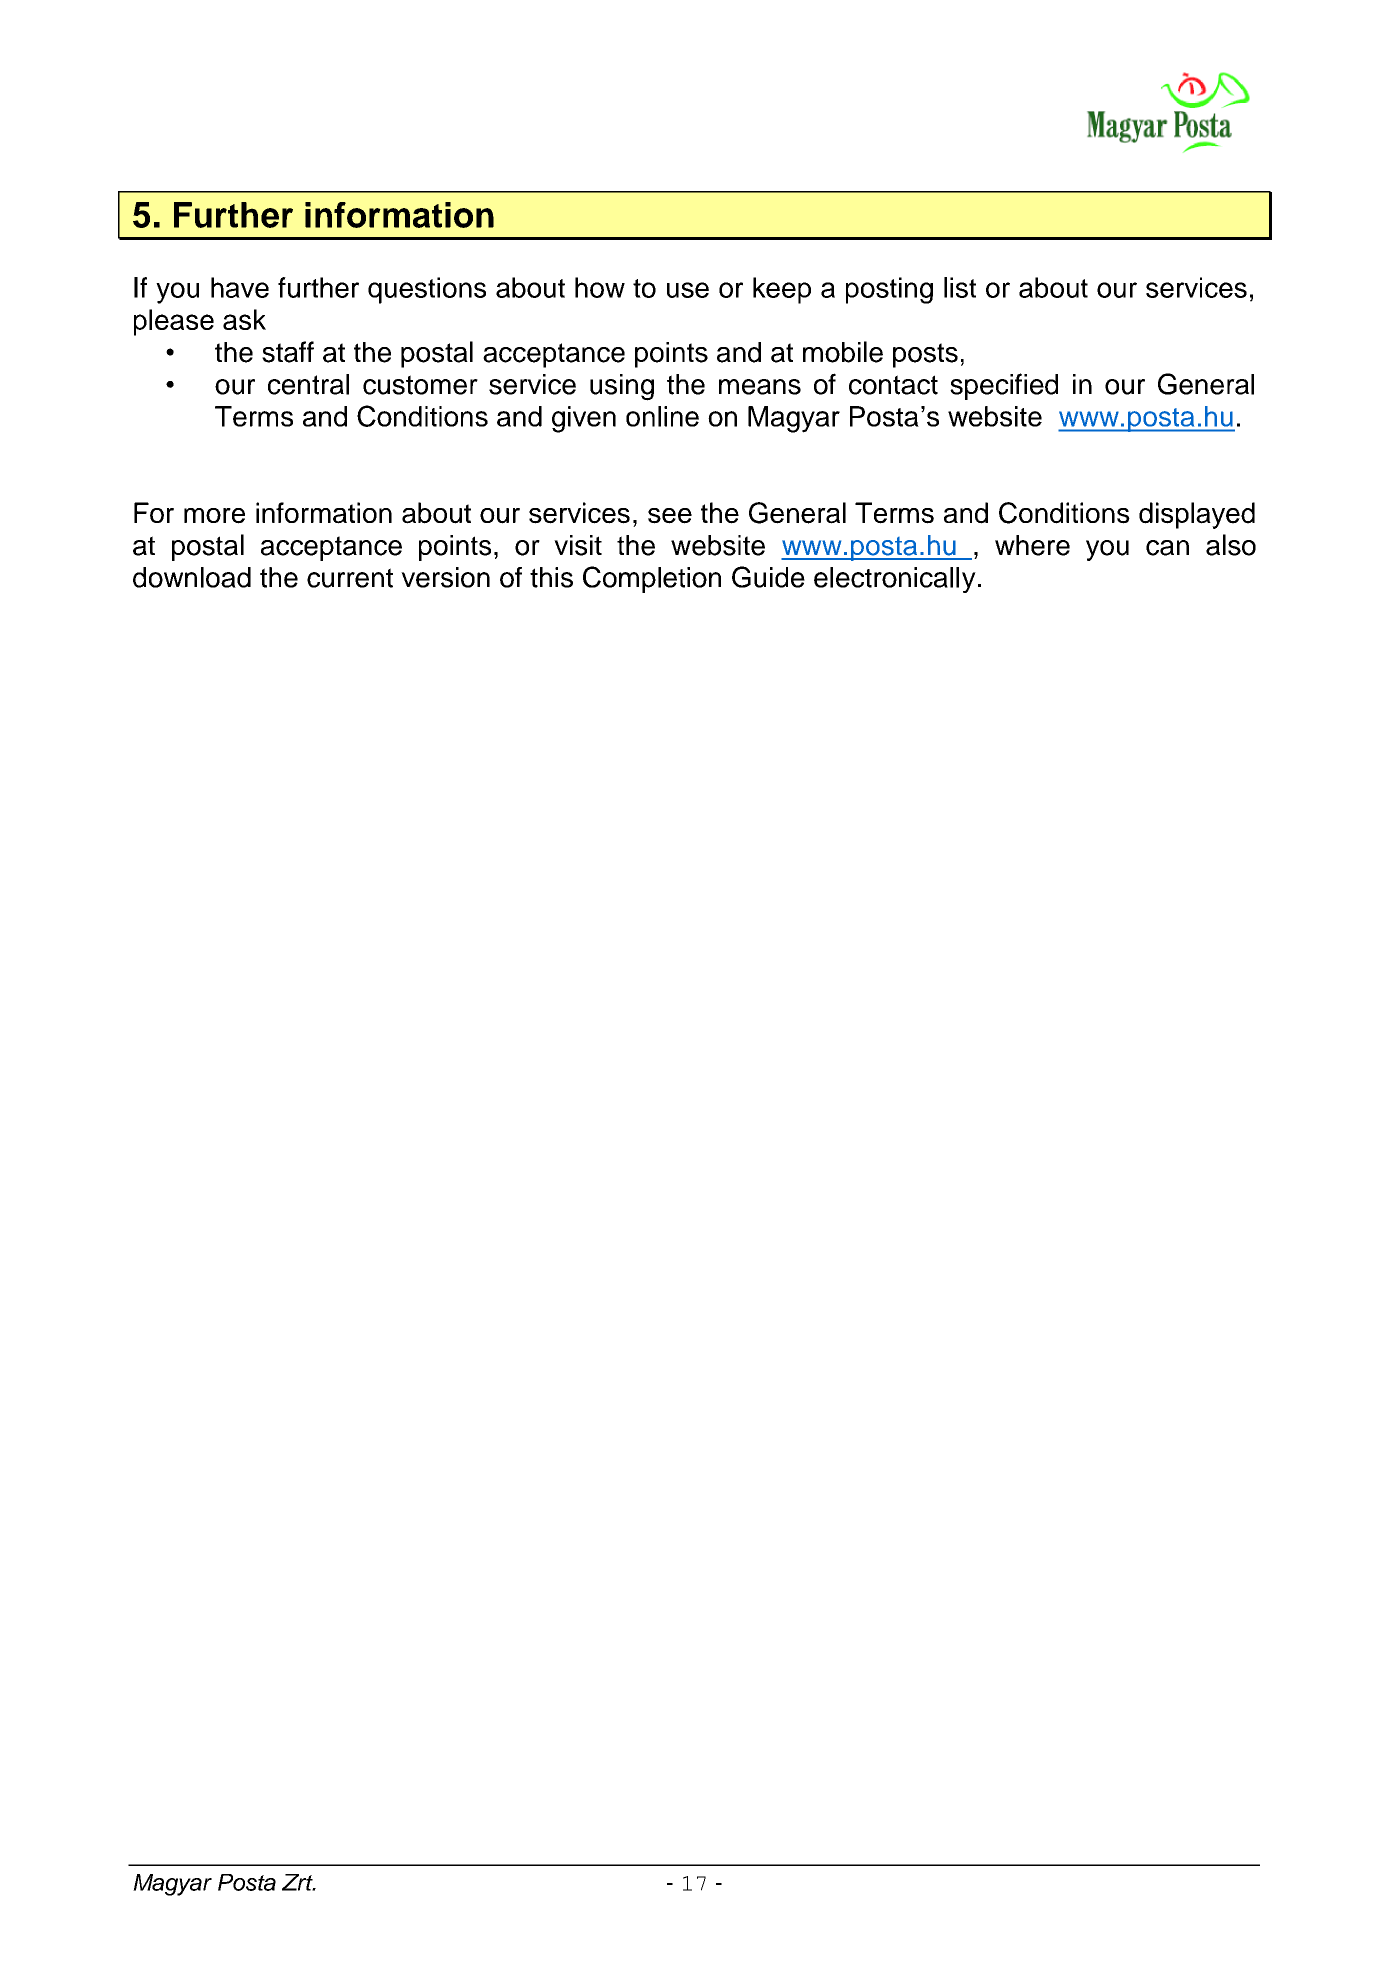 Image resolution: width=1389 pixels, height=1963 pixels. Describe the element at coordinates (1197, 515) in the screenshot. I see `displayed` at that location.
